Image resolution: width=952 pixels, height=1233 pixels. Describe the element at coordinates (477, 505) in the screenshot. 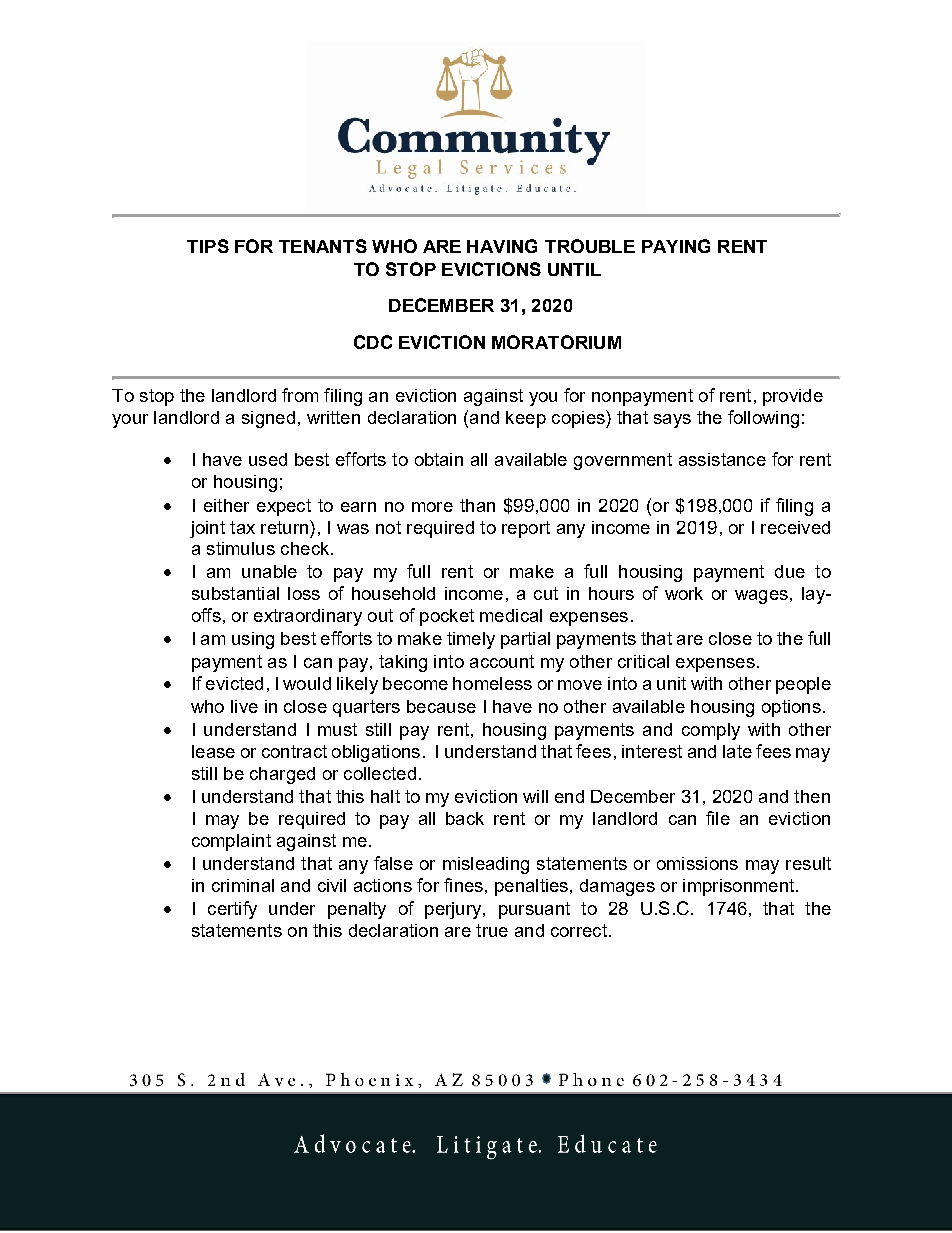

I see `than` at that location.
